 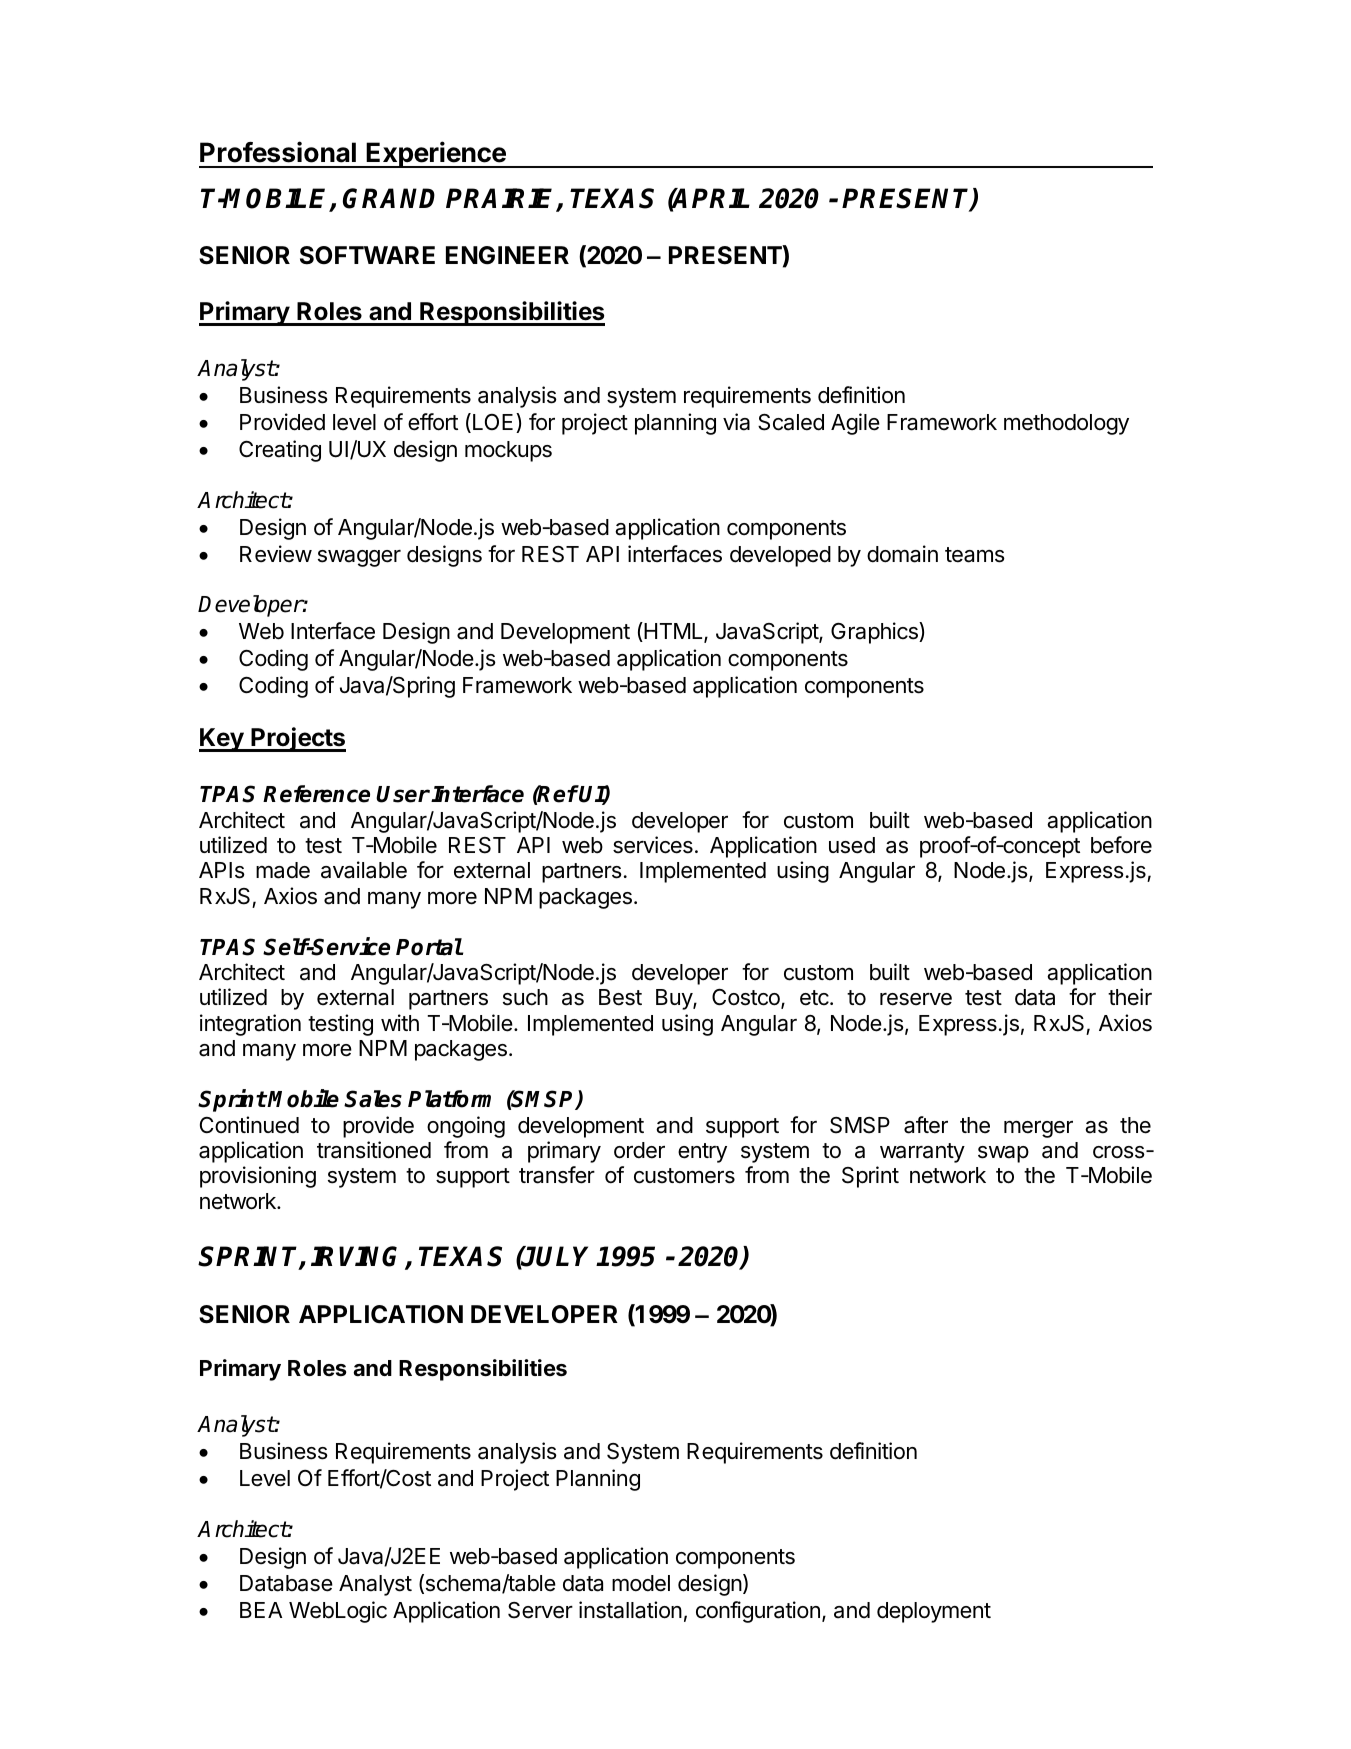 I want to click on Buy, so click(x=675, y=999).
